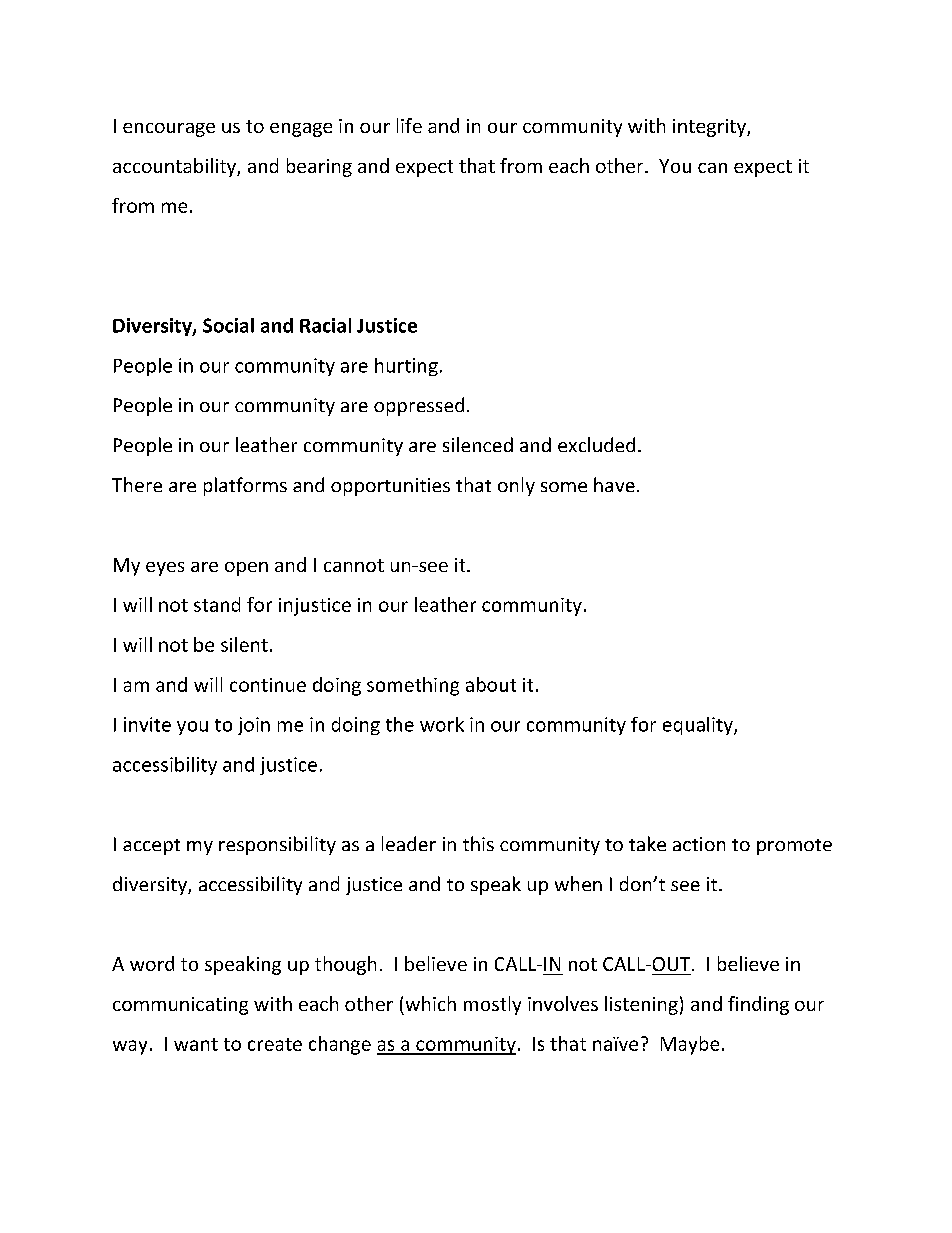  Describe the element at coordinates (710, 128) in the screenshot. I see `integrity` at that location.
